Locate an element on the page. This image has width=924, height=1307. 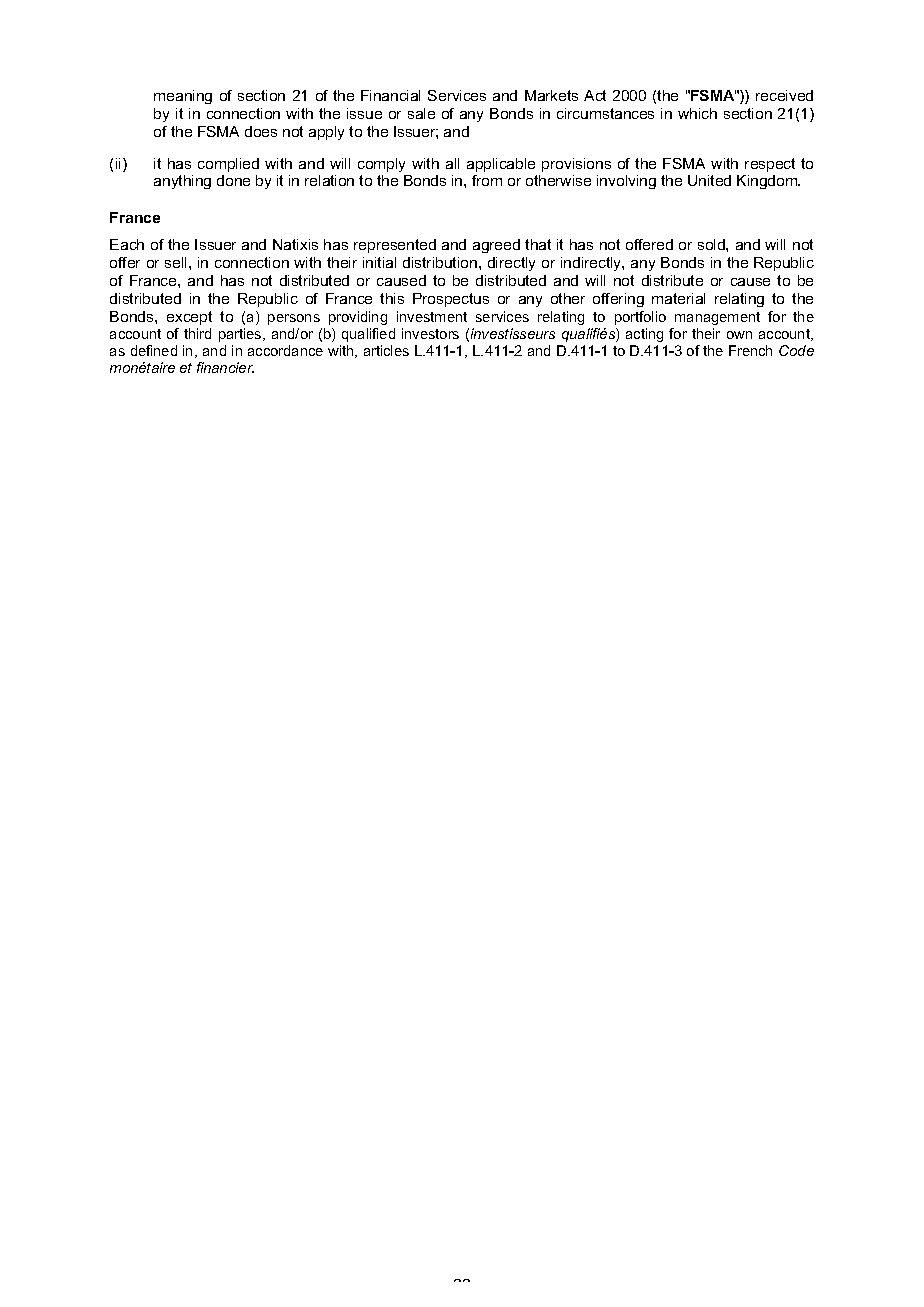
financier is located at coordinates (225, 367).
